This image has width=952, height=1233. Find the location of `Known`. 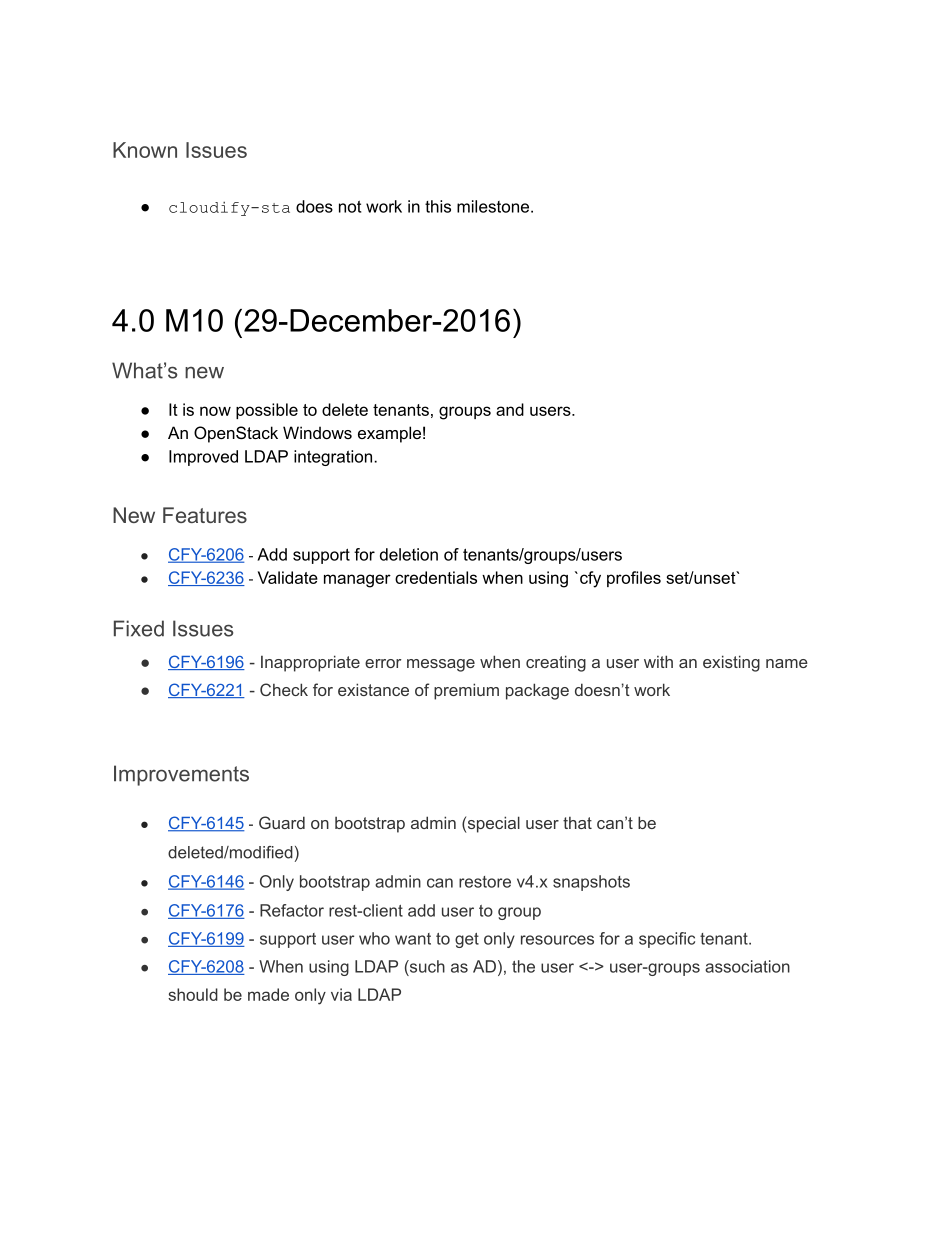

Known is located at coordinates (145, 150).
